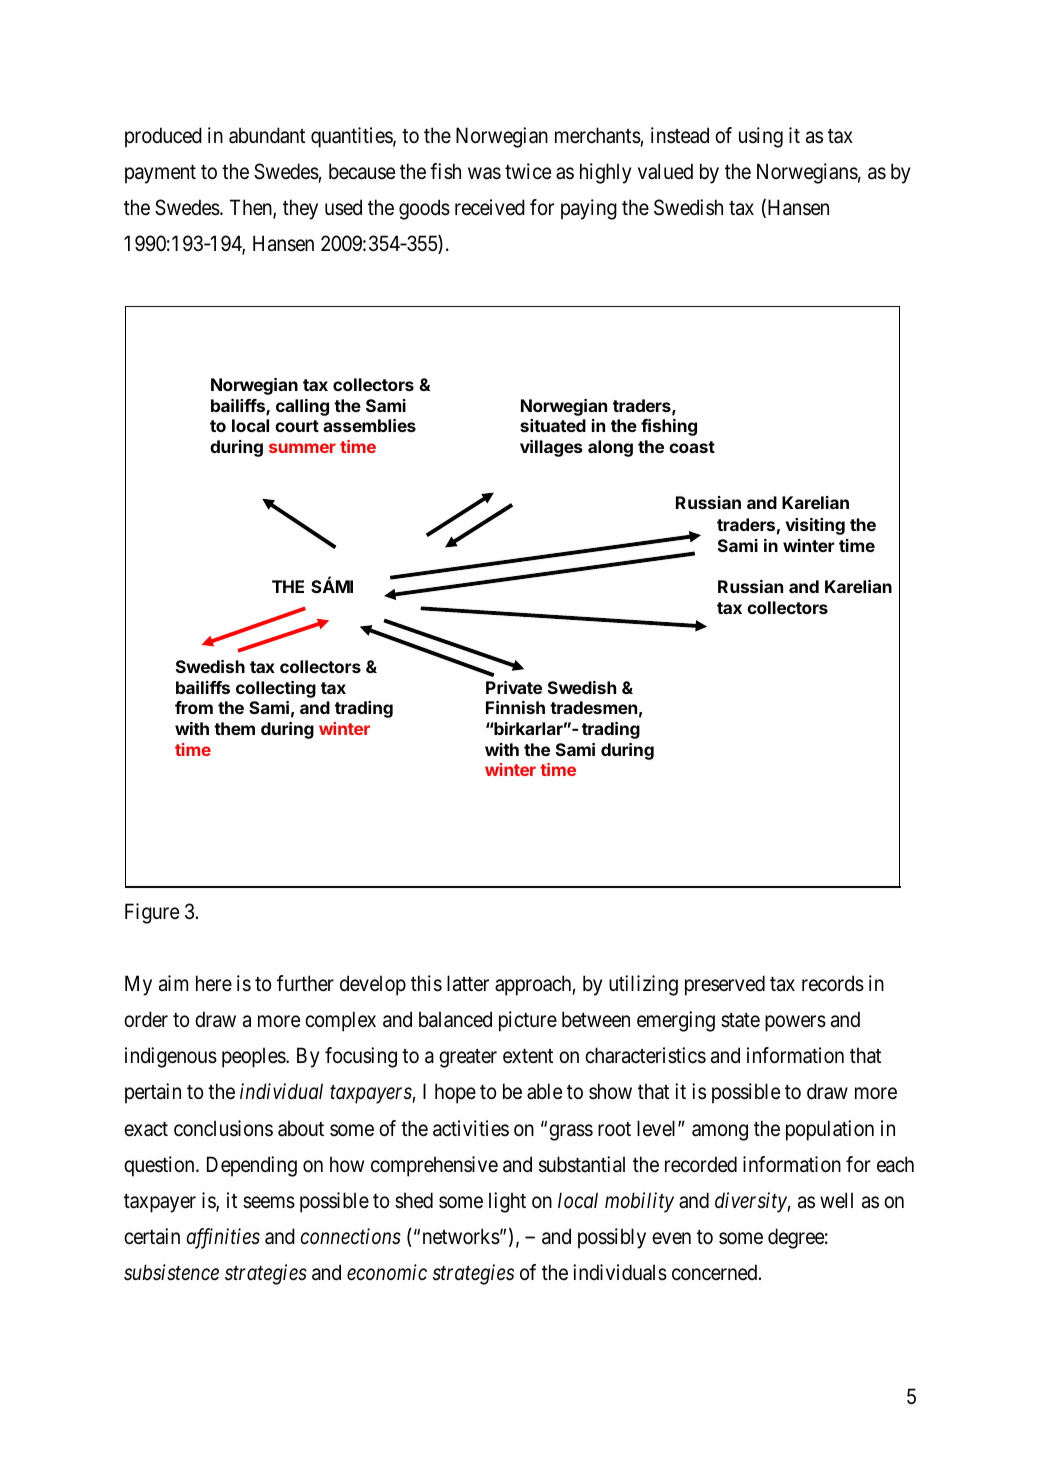  I want to click on them, so click(234, 728).
